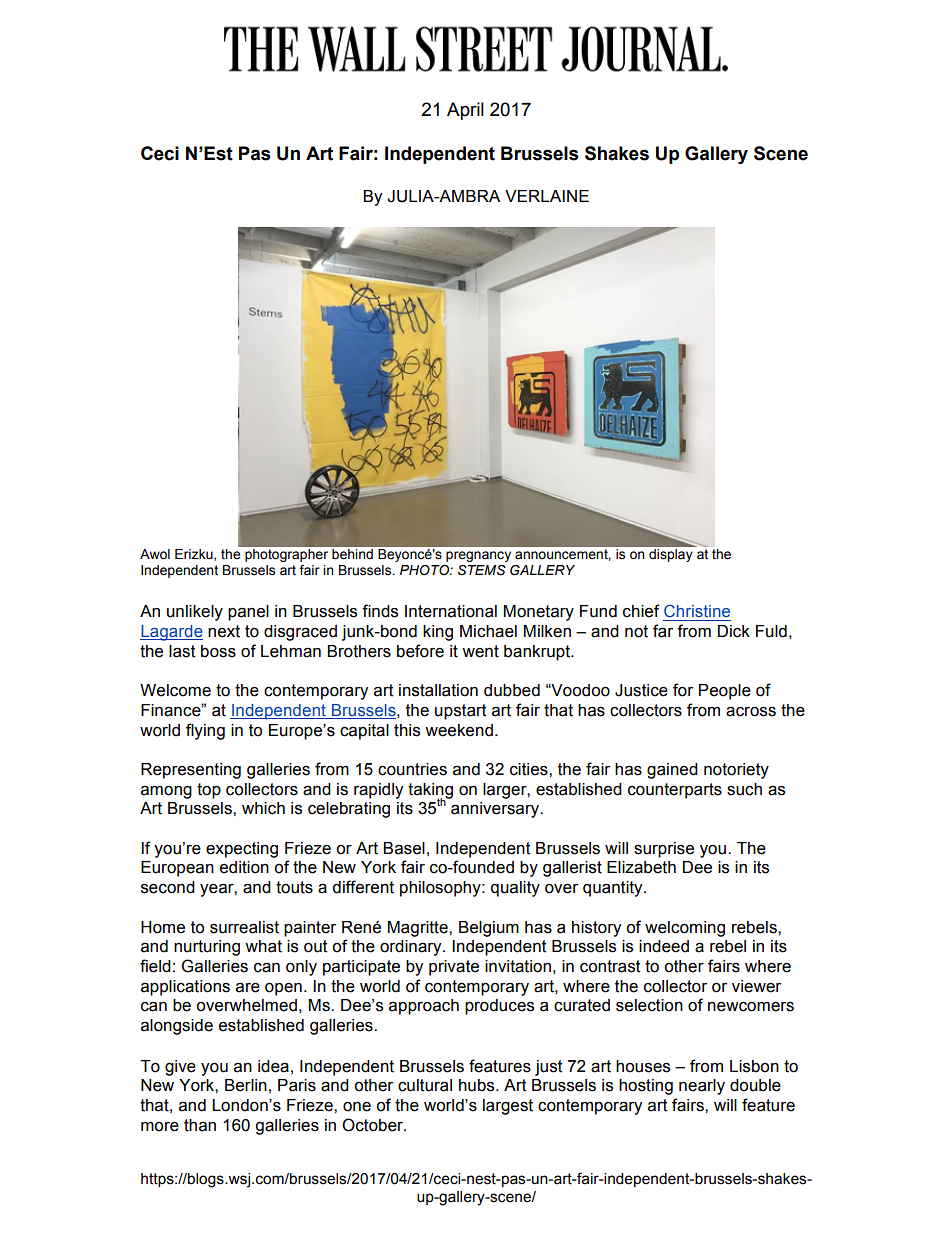 The image size is (952, 1233). Describe the element at coordinates (697, 610) in the page. I see `Christine` at that location.
